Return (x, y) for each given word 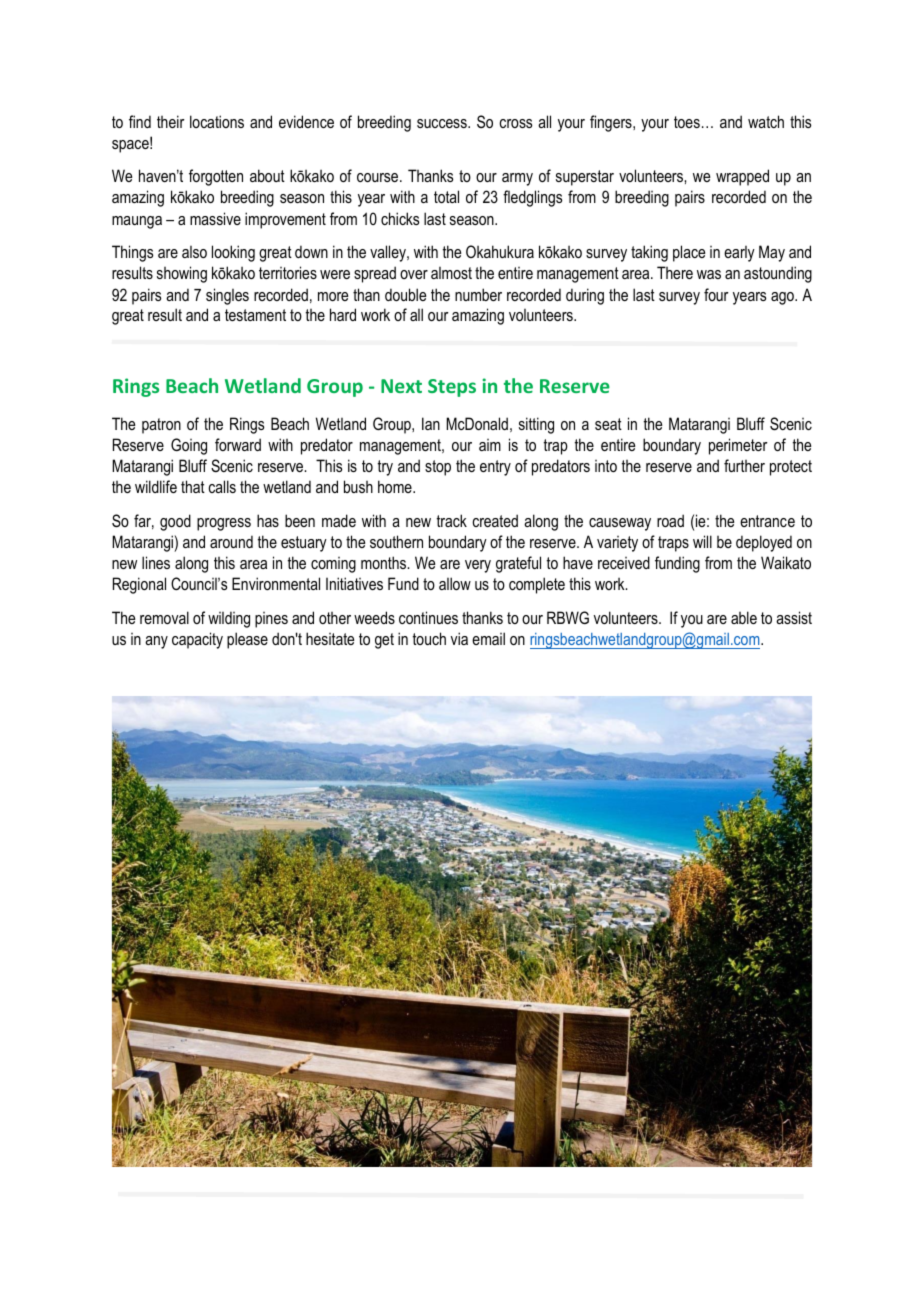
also (194, 252)
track (451, 520)
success (443, 123)
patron (161, 426)
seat (608, 424)
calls (222, 486)
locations (217, 121)
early (739, 254)
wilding (229, 619)
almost (451, 273)
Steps (452, 388)
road (670, 520)
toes (687, 122)
